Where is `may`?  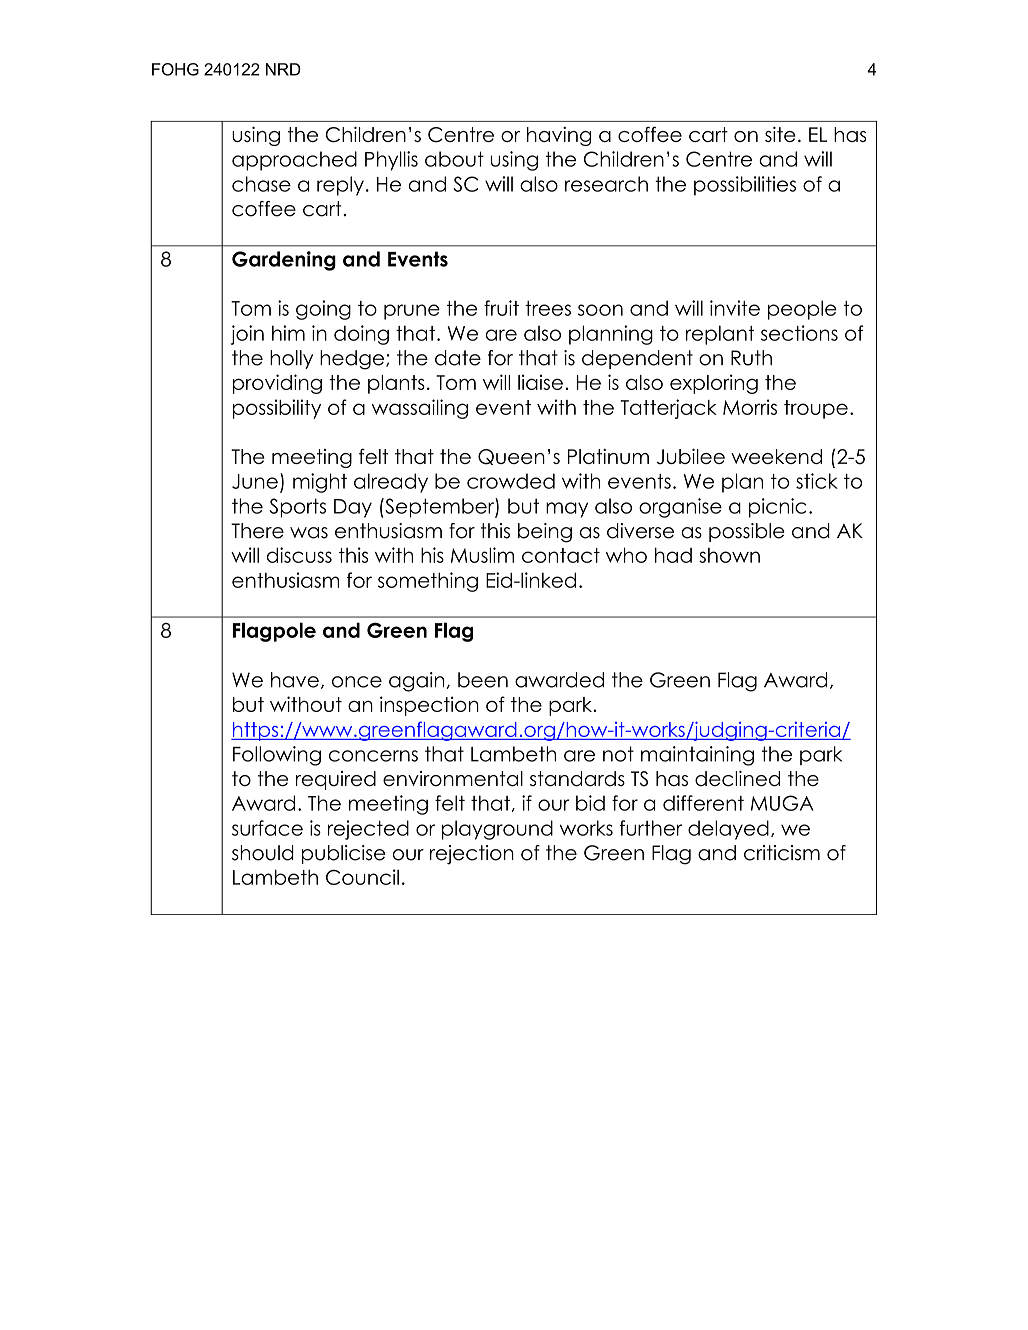
may is located at coordinates (567, 510).
